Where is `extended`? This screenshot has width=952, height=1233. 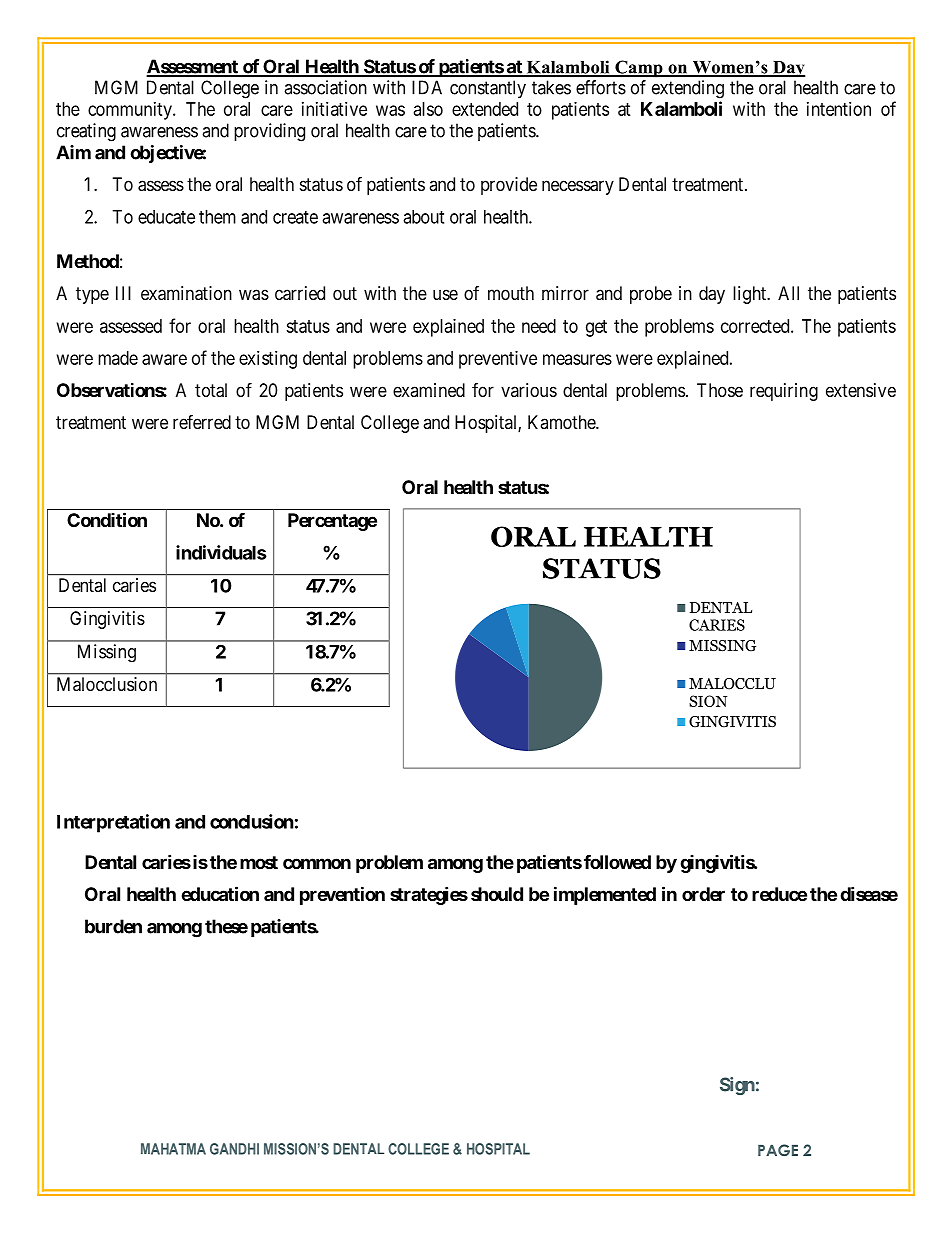
extended is located at coordinates (485, 109).
